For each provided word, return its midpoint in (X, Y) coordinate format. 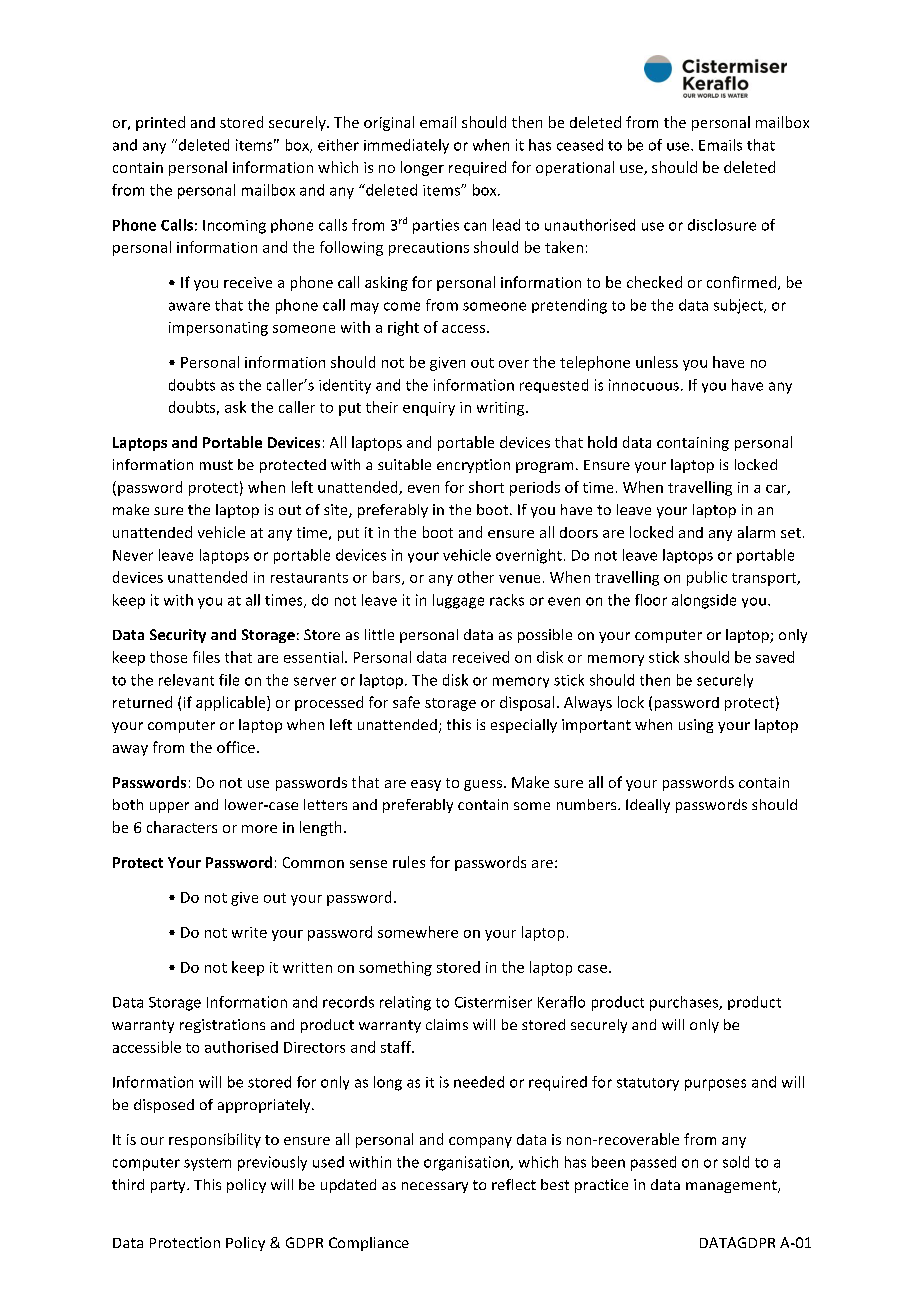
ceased (580, 145)
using (696, 726)
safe (406, 702)
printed (160, 123)
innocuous (644, 385)
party (169, 1186)
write (249, 932)
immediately (406, 146)
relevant (186, 680)
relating (405, 1003)
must (216, 465)
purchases (685, 1003)
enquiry (429, 409)
